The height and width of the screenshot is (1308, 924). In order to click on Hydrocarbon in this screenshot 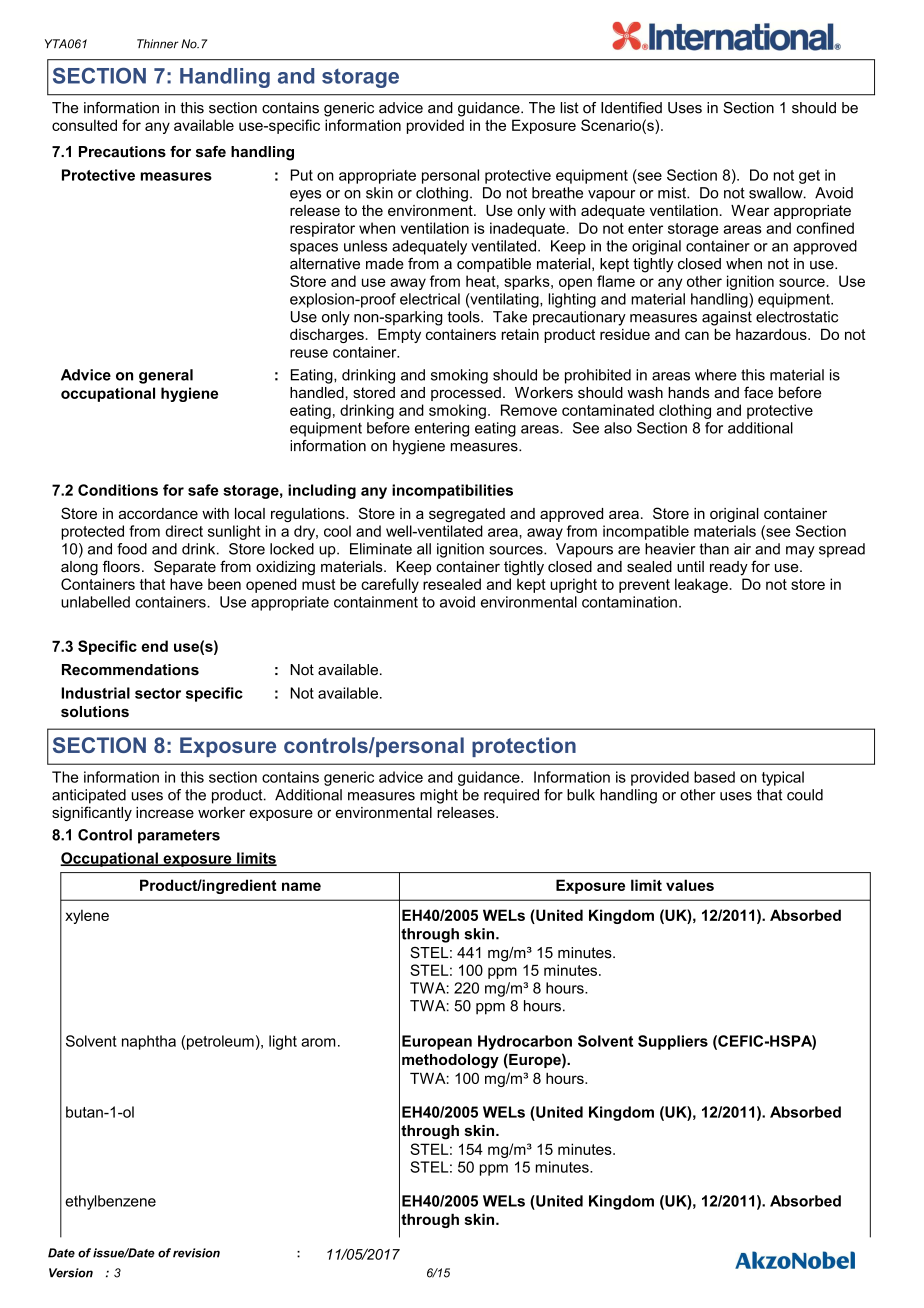, I will do `click(525, 1042)`.
